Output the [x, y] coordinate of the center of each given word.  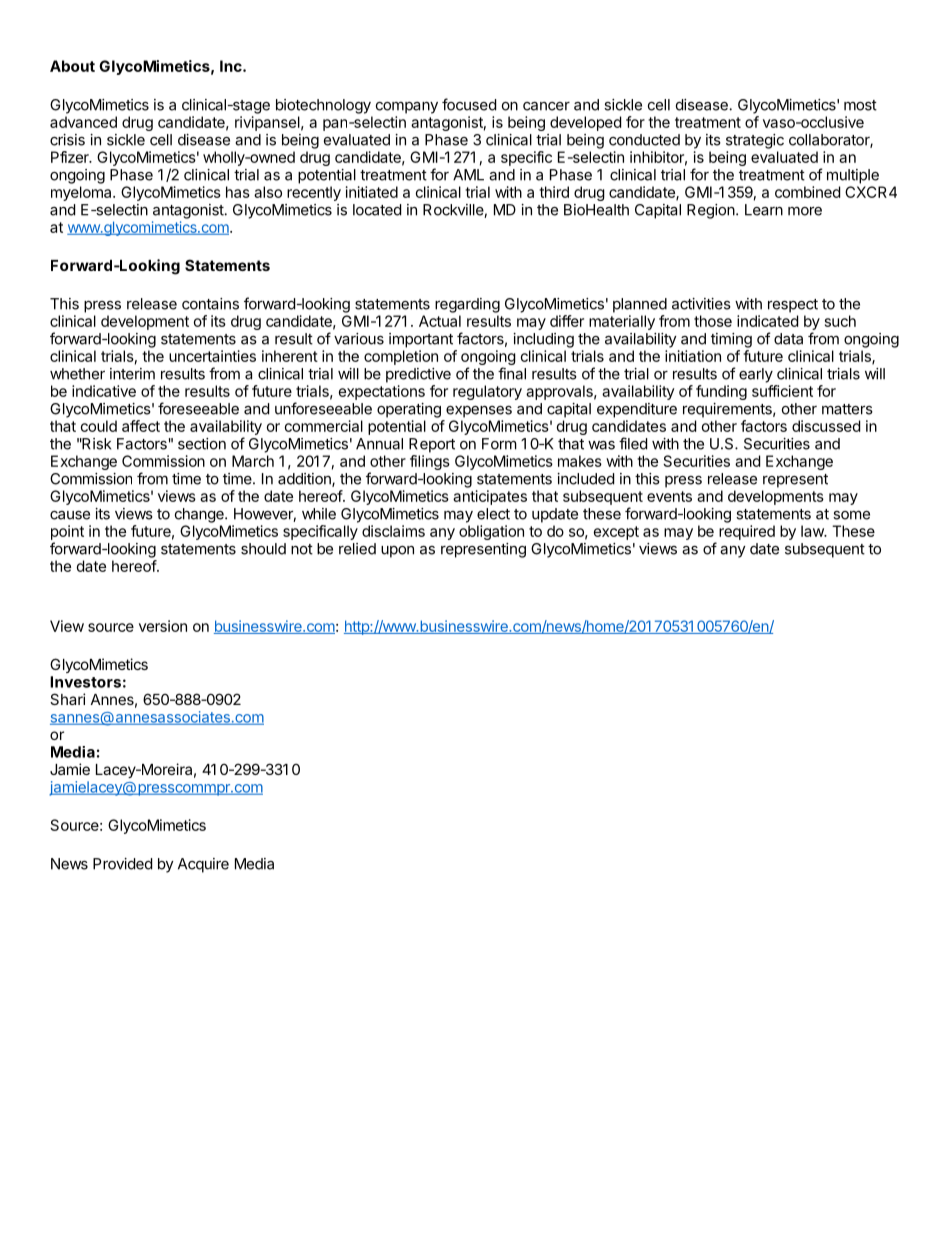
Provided [122, 864]
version [163, 626]
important [421, 340]
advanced [83, 122]
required [747, 532]
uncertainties [212, 356]
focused [469, 104]
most [860, 105]
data [788, 339]
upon [397, 552]
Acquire [203, 865]
